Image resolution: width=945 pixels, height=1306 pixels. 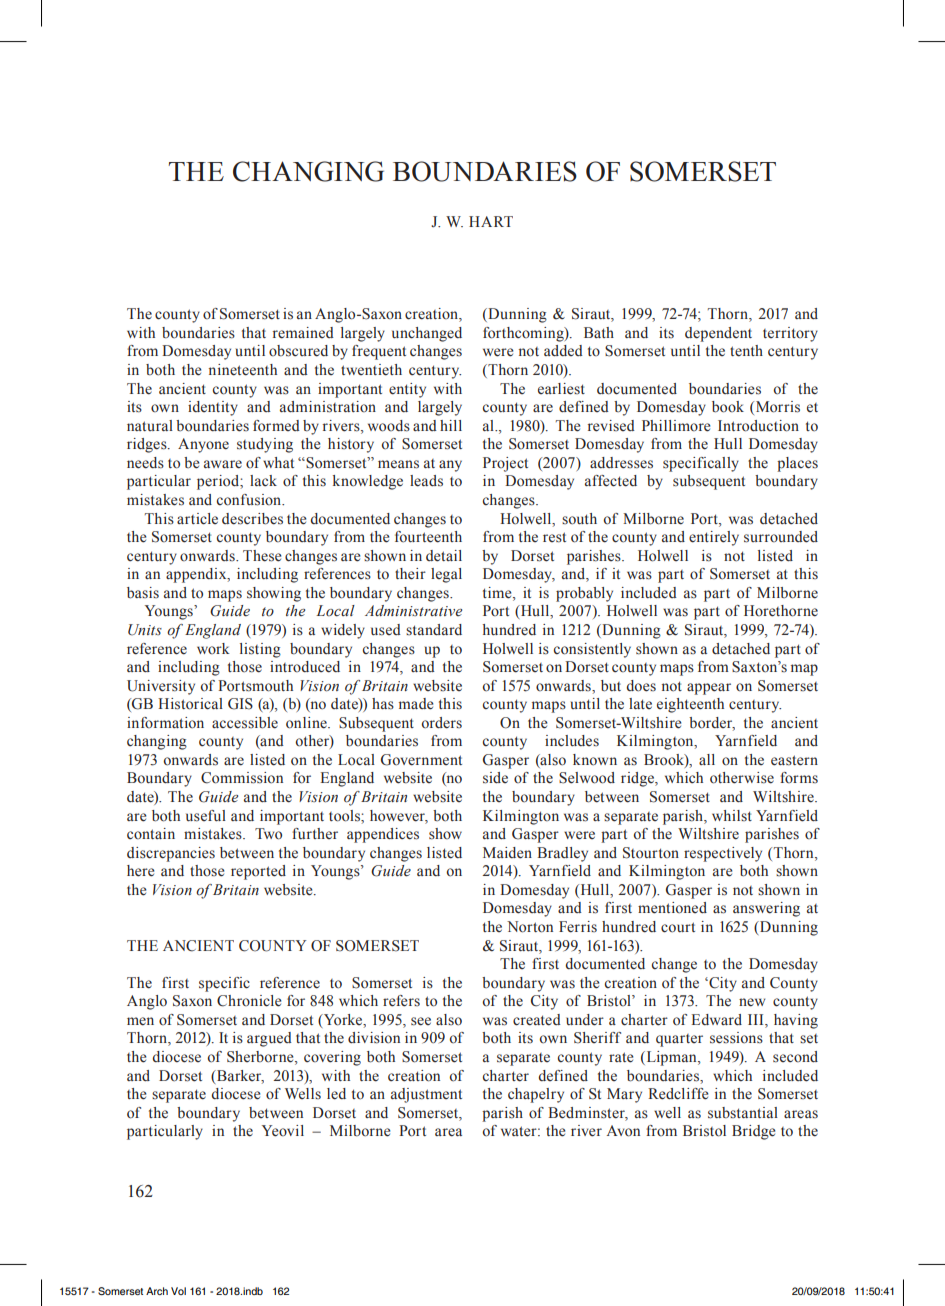 What do you see at coordinates (426, 1095) in the screenshot?
I see `adjustment` at bounding box center [426, 1095].
